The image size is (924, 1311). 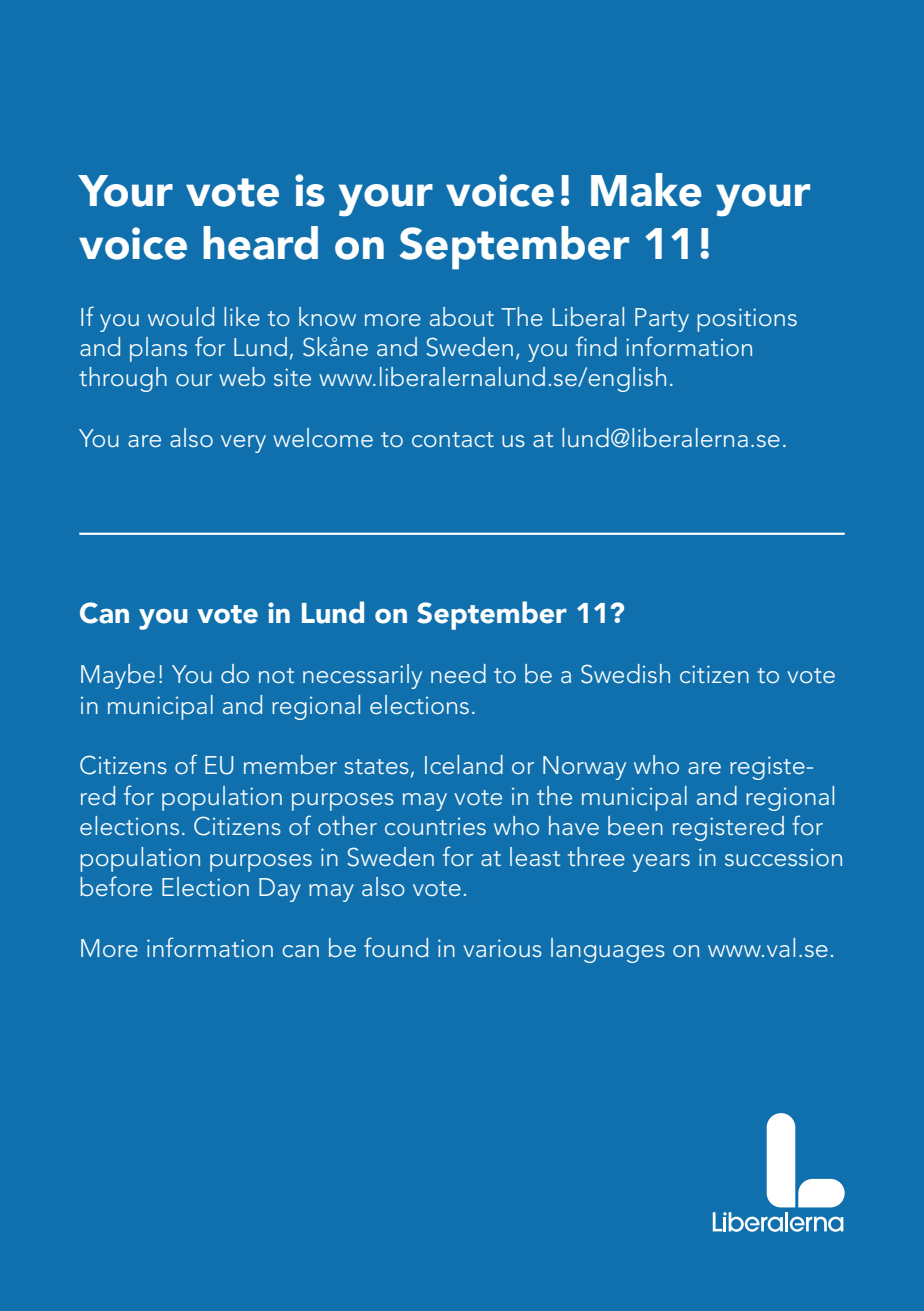 I want to click on languages, so click(x=608, y=950).
